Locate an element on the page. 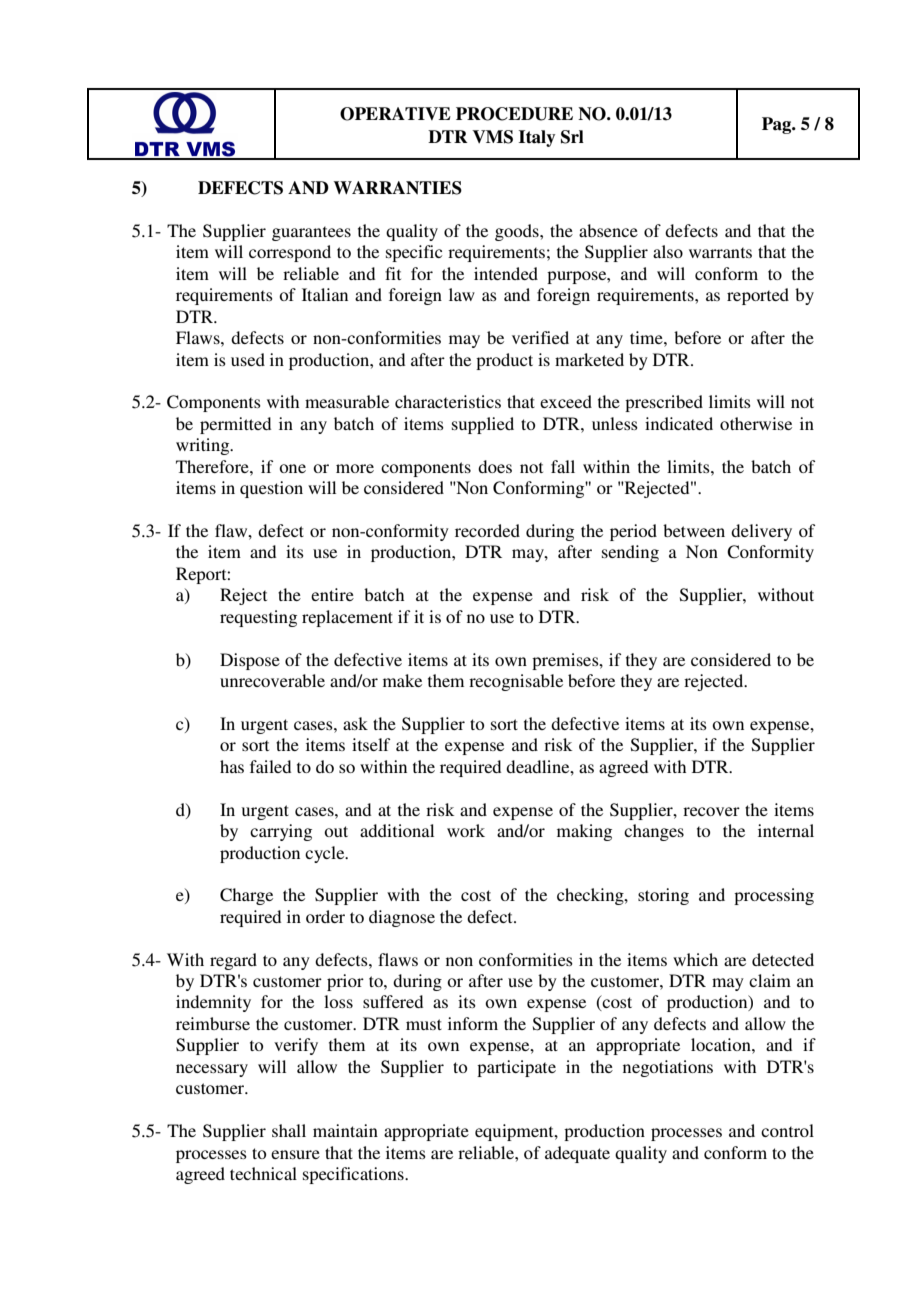  carrying is located at coordinates (281, 832).
